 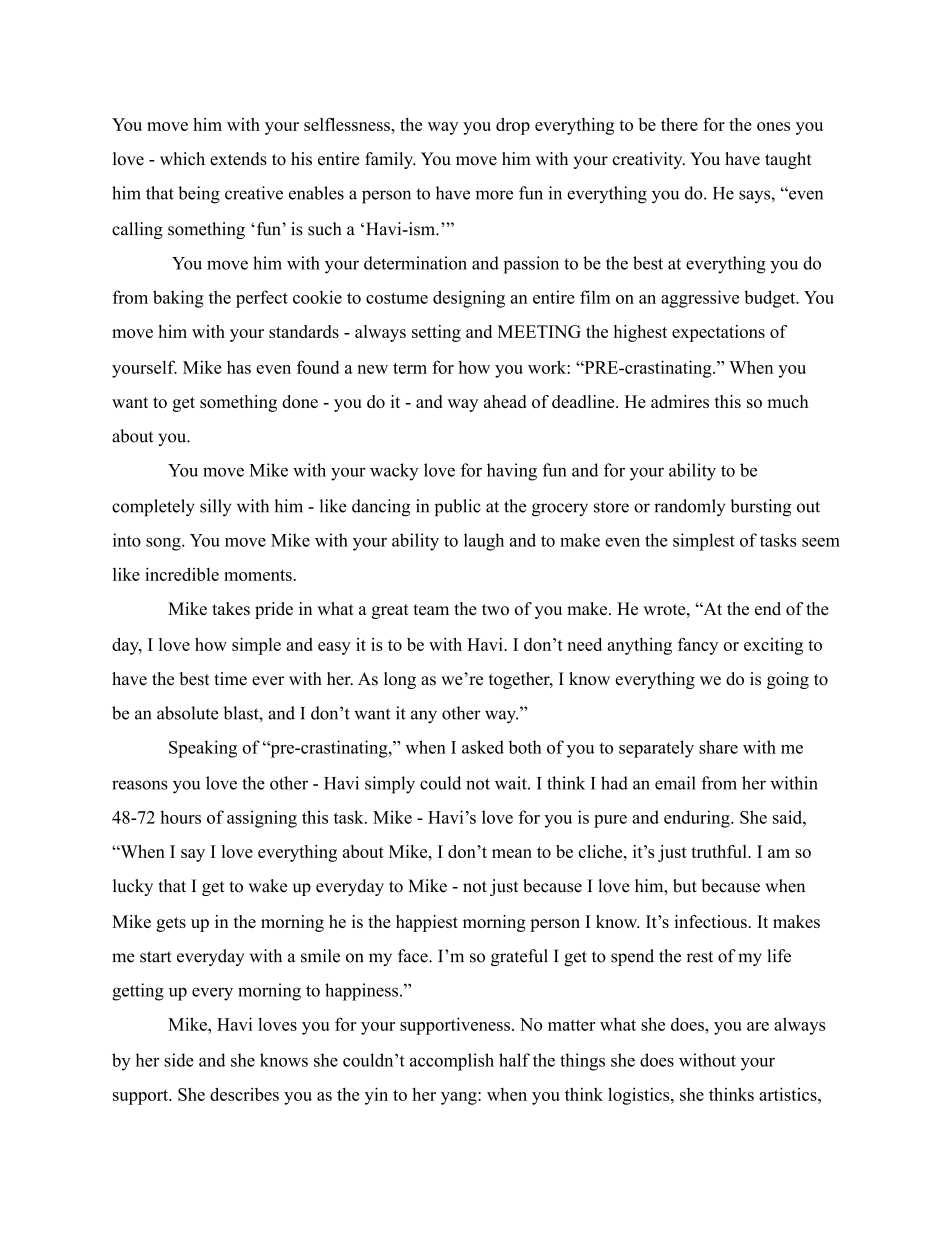 What do you see at coordinates (760, 508) in the screenshot?
I see `bursting` at bounding box center [760, 508].
